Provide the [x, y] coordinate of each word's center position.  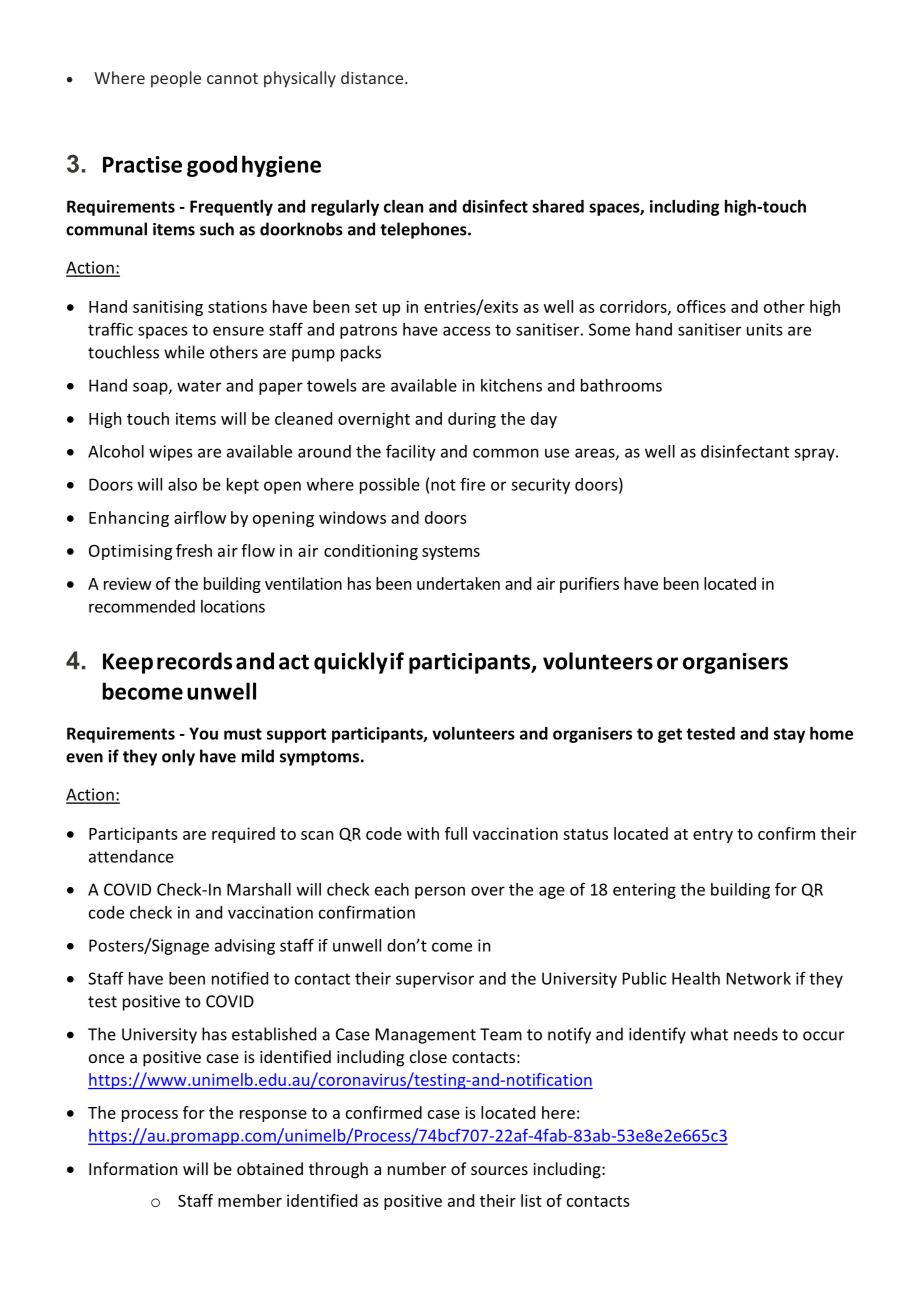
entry [713, 836]
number [417, 1168]
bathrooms [621, 385]
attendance [131, 856]
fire [472, 484]
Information [133, 1168]
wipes [170, 453]
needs [756, 1034]
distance [373, 77]
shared [558, 206]
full [456, 833]
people [176, 79]
